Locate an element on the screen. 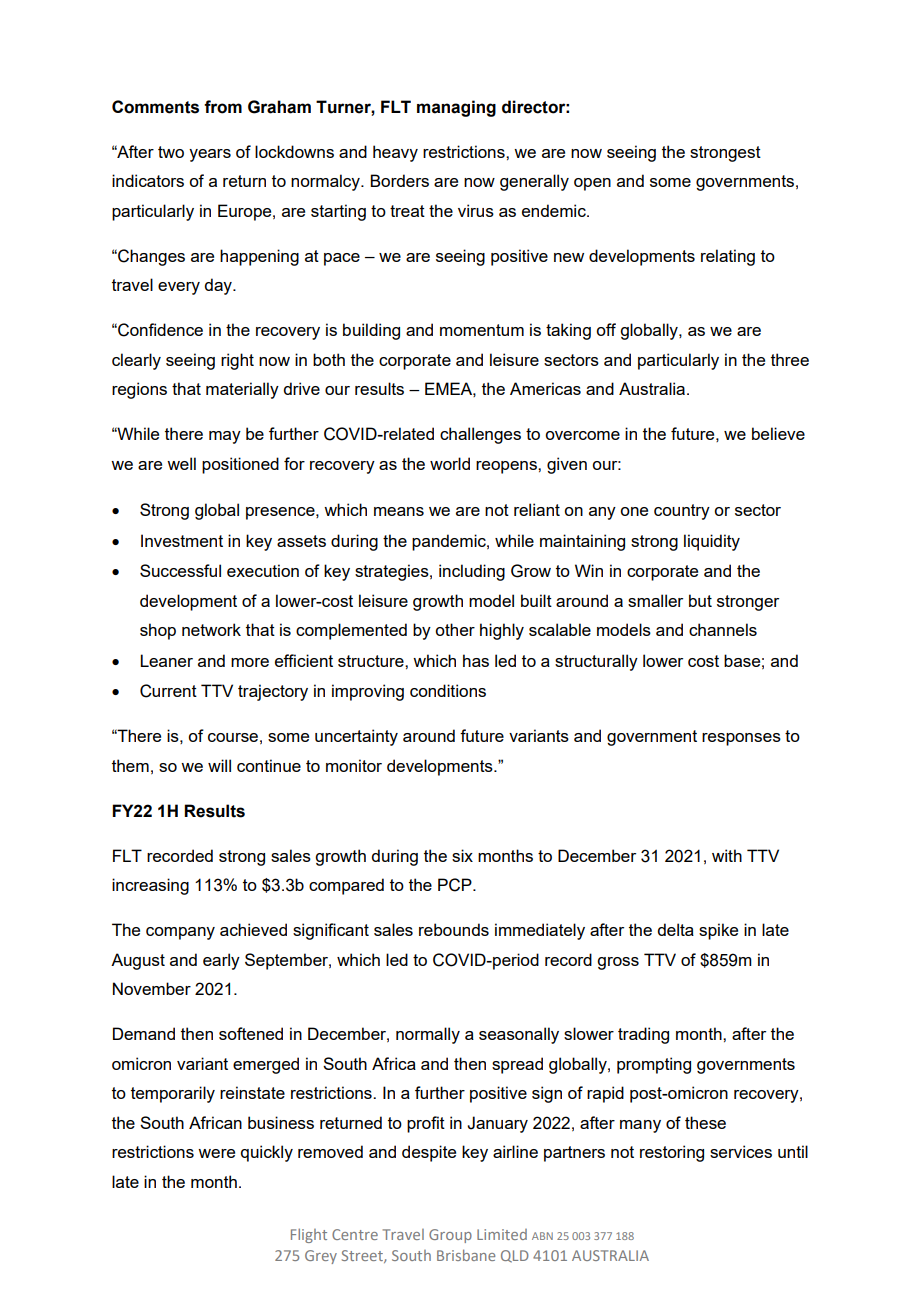 This screenshot has width=924, height=1308. Group is located at coordinates (450, 1236).
